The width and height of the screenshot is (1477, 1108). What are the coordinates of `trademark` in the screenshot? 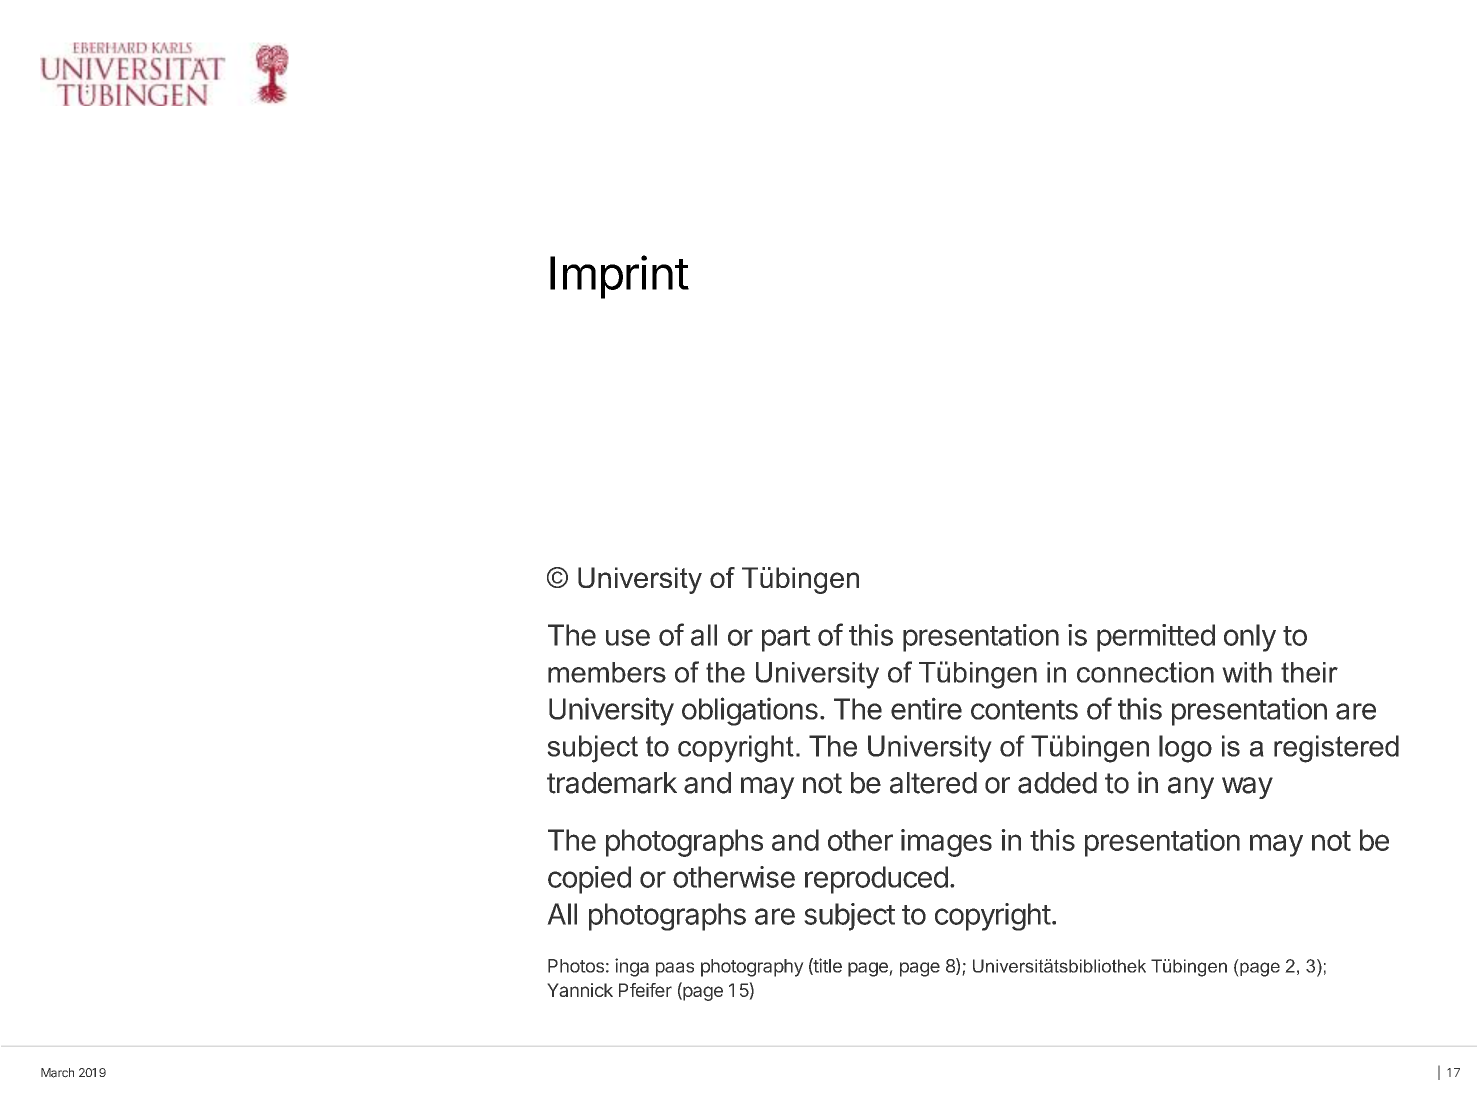 It's located at (612, 783).
